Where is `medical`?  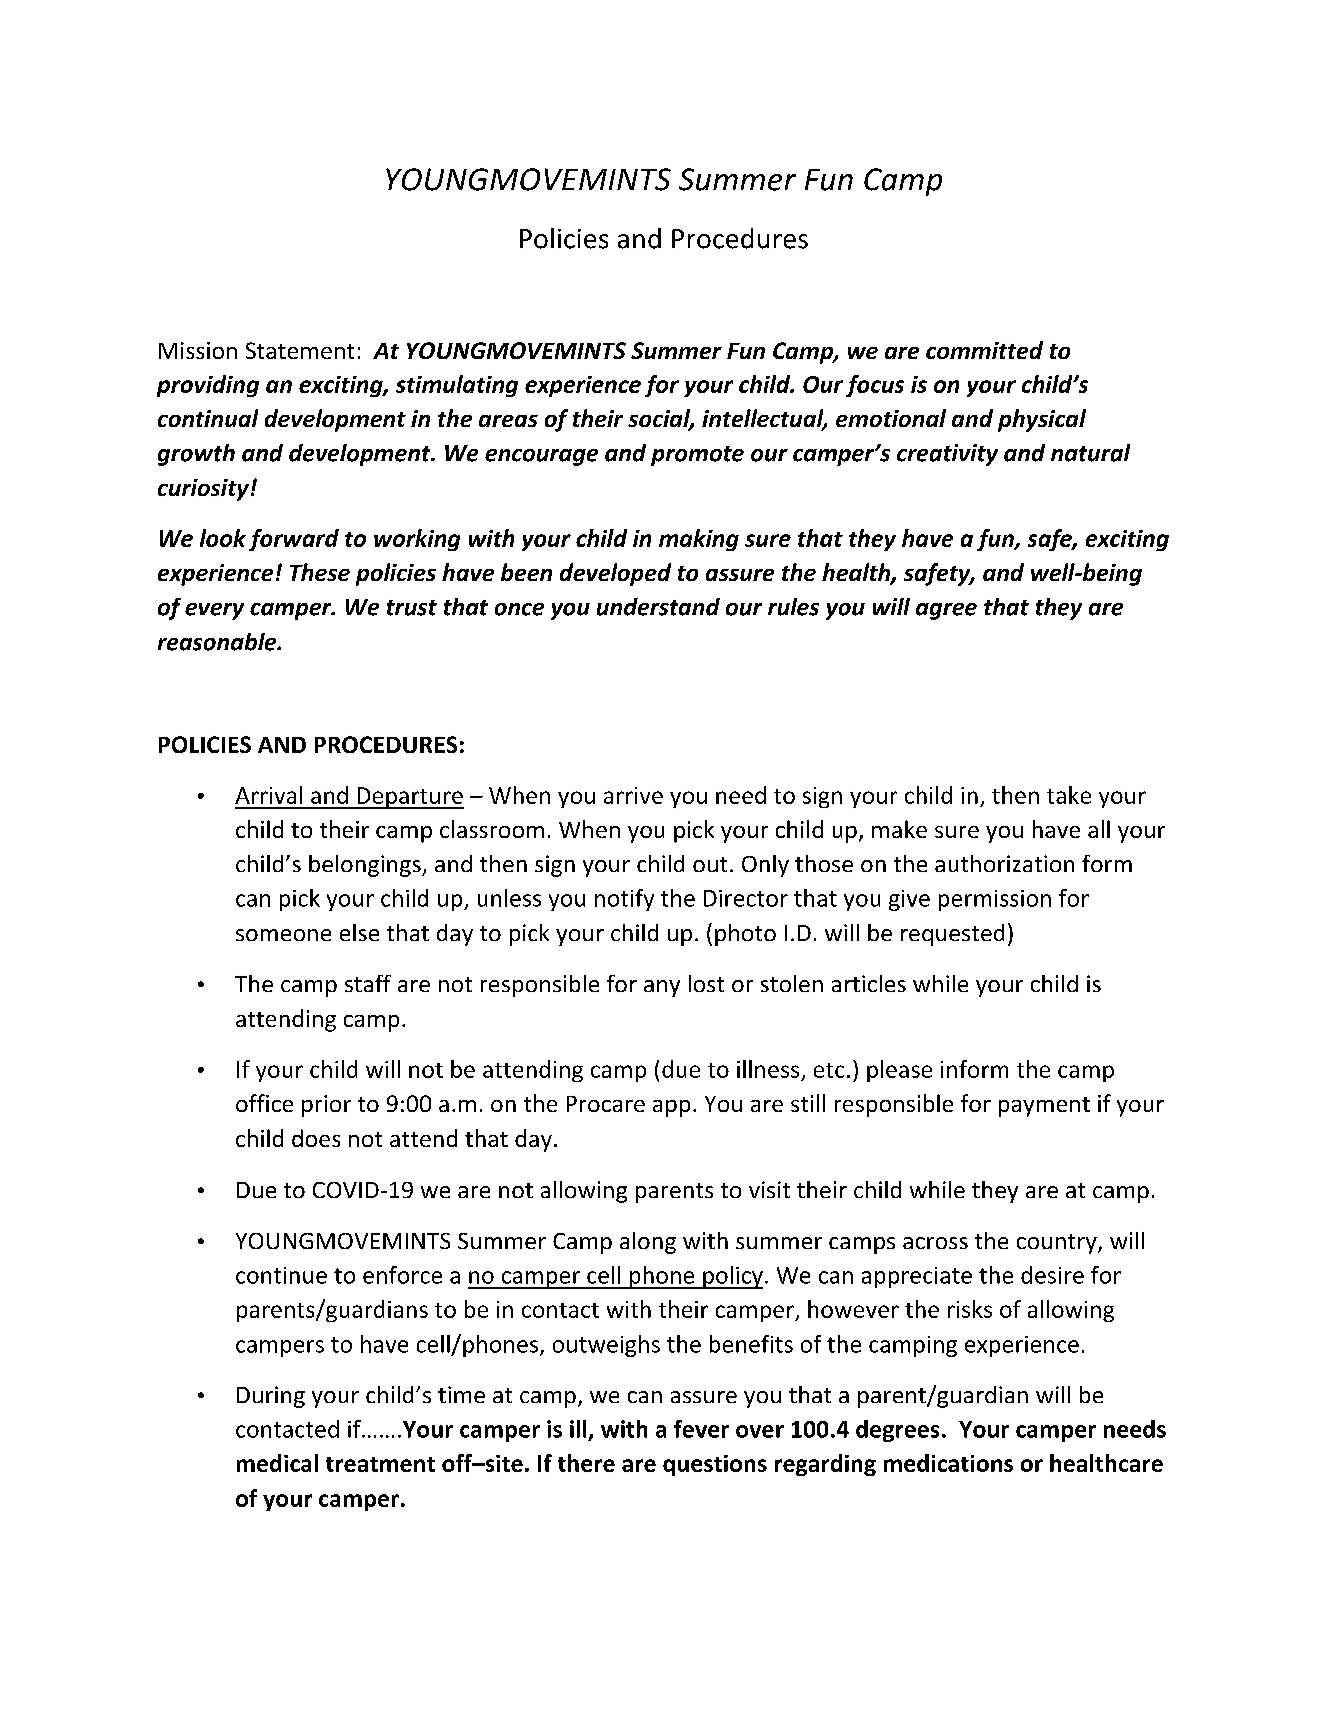 medical is located at coordinates (277, 1463).
